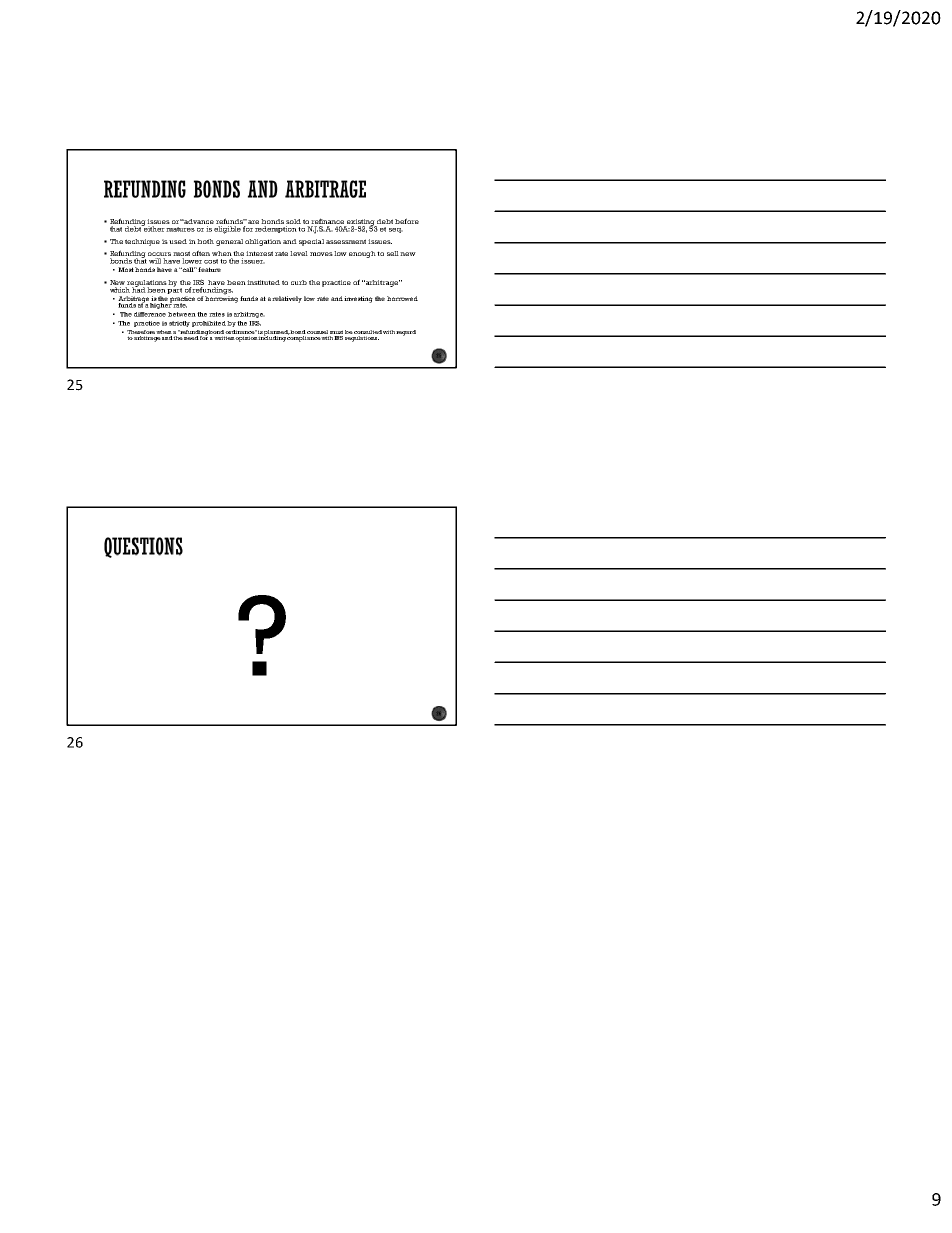 The image size is (952, 1233). What do you see at coordinates (150, 314) in the page?
I see `difference` at bounding box center [150, 314].
